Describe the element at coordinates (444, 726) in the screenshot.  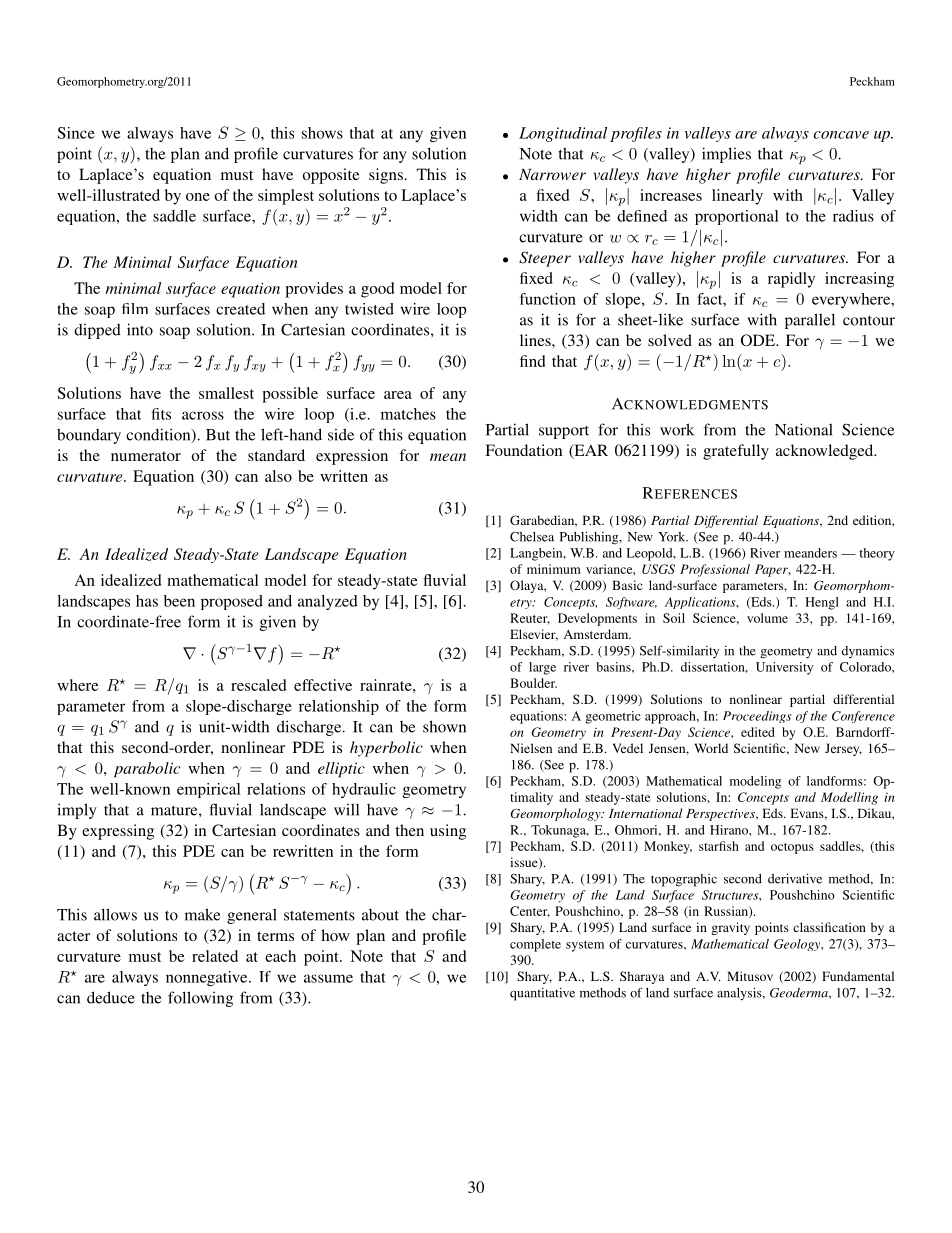
I see `shown` at that location.
